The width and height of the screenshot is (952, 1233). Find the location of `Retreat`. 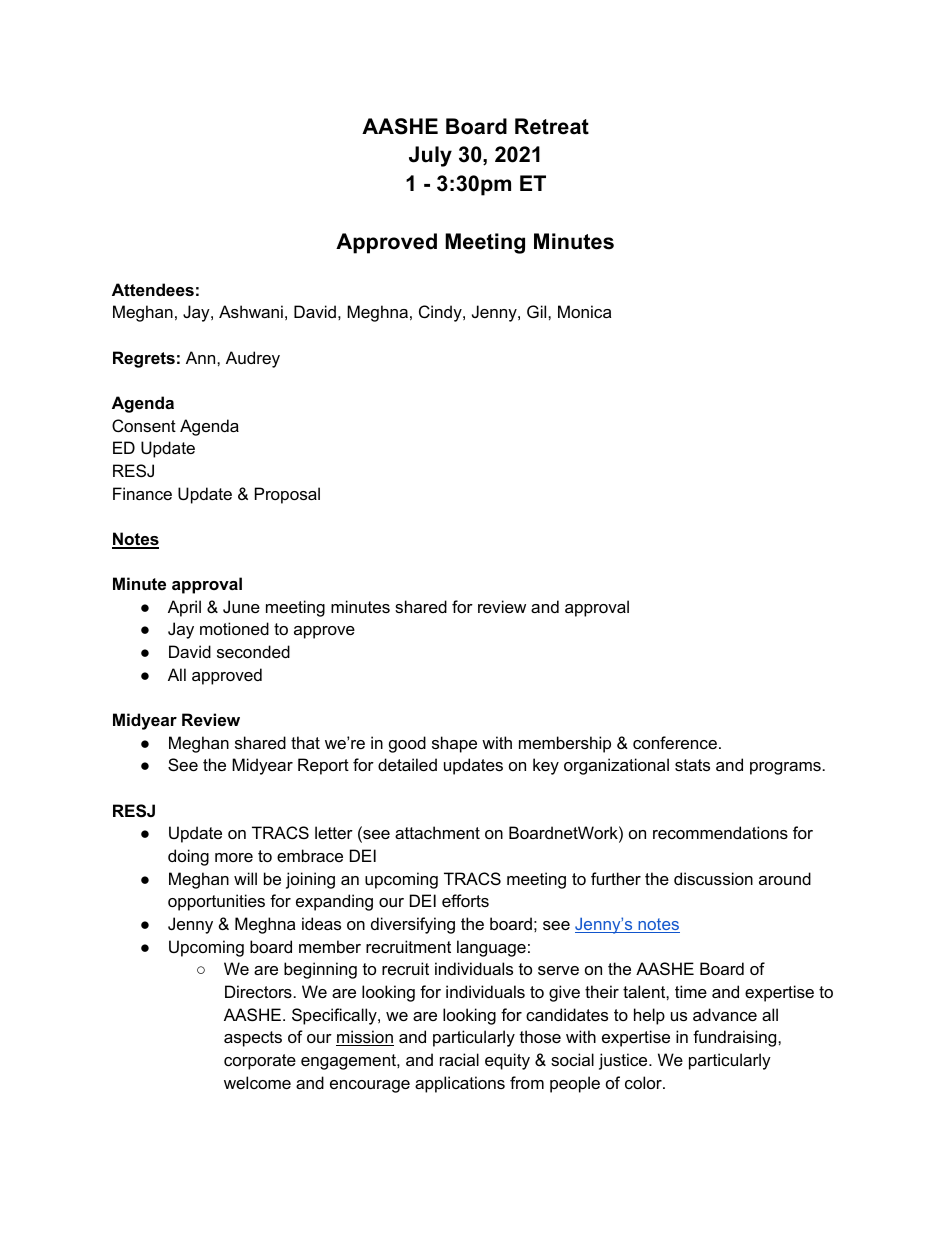

Retreat is located at coordinates (552, 126).
